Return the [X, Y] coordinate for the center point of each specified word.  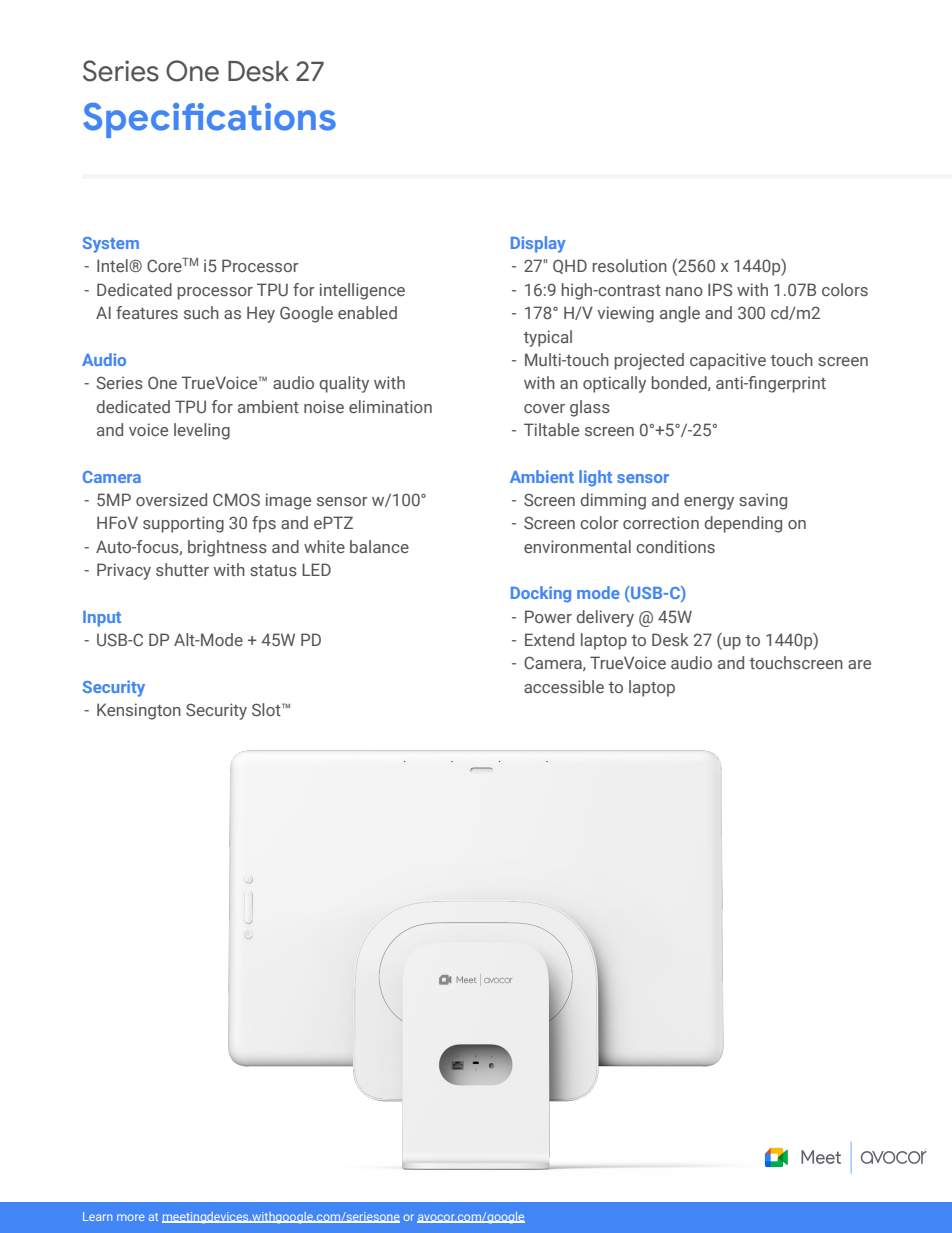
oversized [171, 499]
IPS [720, 289]
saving [763, 501]
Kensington [139, 711]
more [131, 1217]
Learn [97, 1216]
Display [538, 244]
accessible [564, 686]
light [595, 478]
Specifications [209, 120]
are [859, 664]
